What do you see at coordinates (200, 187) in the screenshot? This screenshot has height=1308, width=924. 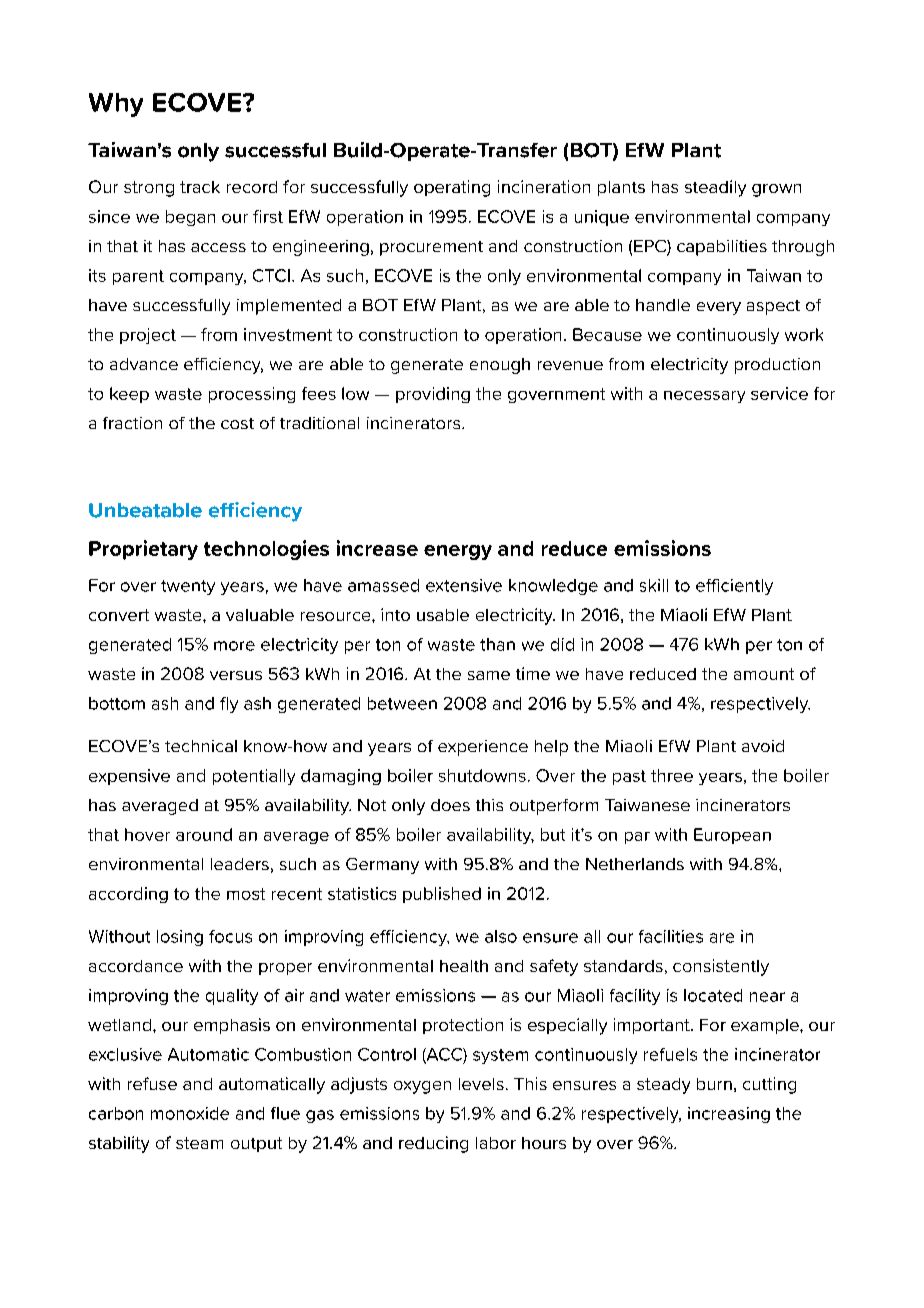 I see `track` at bounding box center [200, 187].
